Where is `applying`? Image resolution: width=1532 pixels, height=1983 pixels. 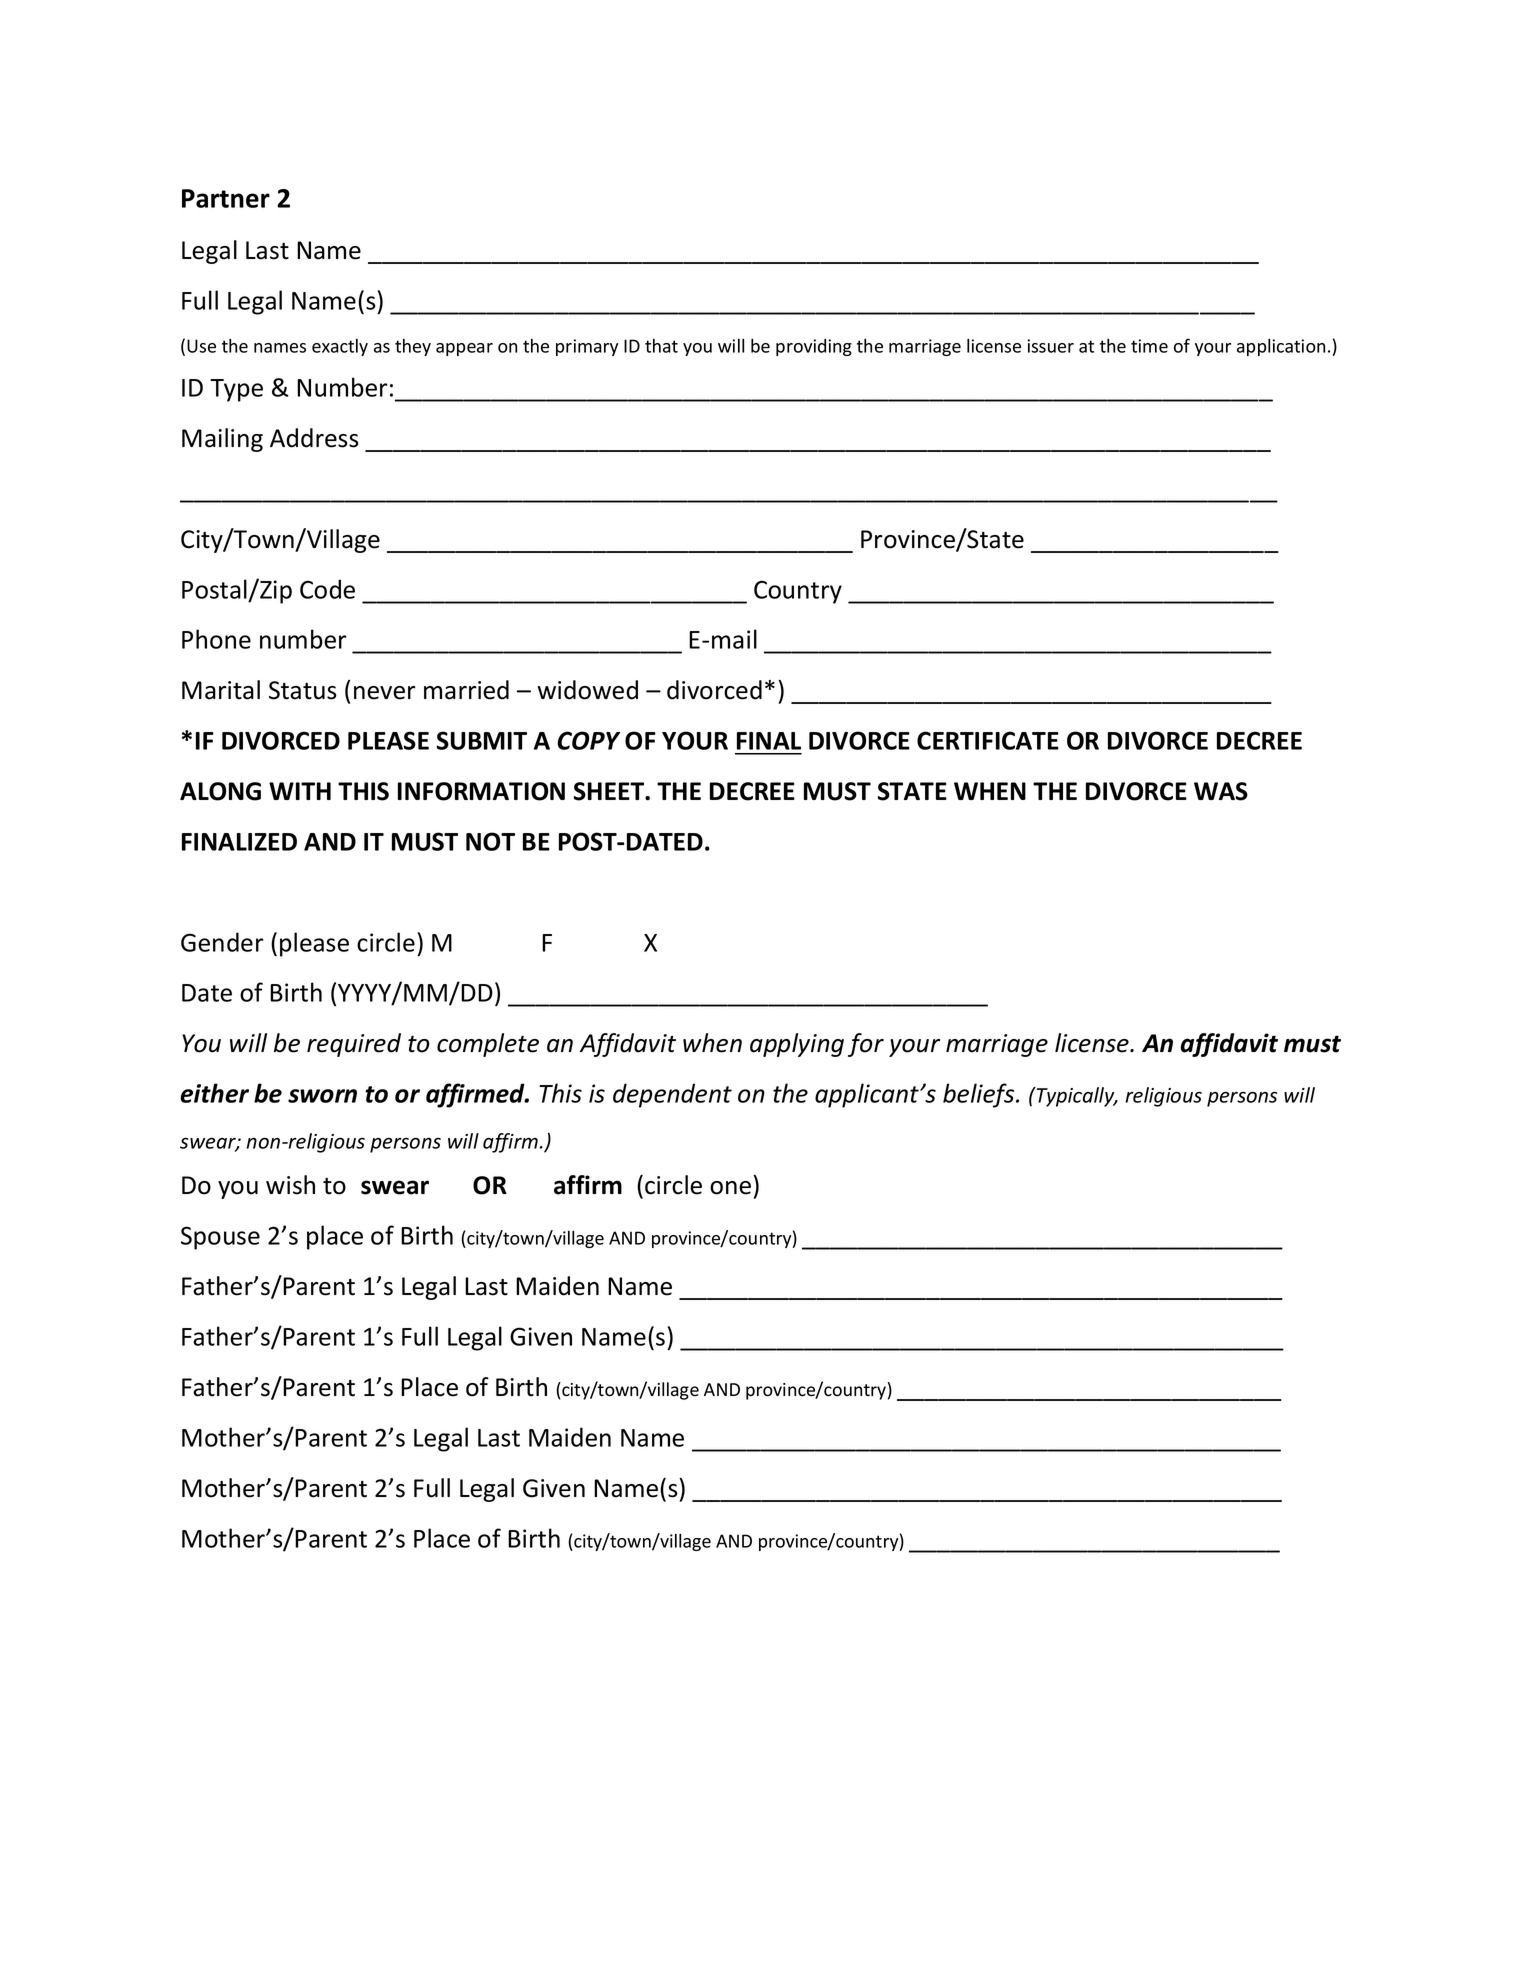 applying is located at coordinates (797, 1045).
